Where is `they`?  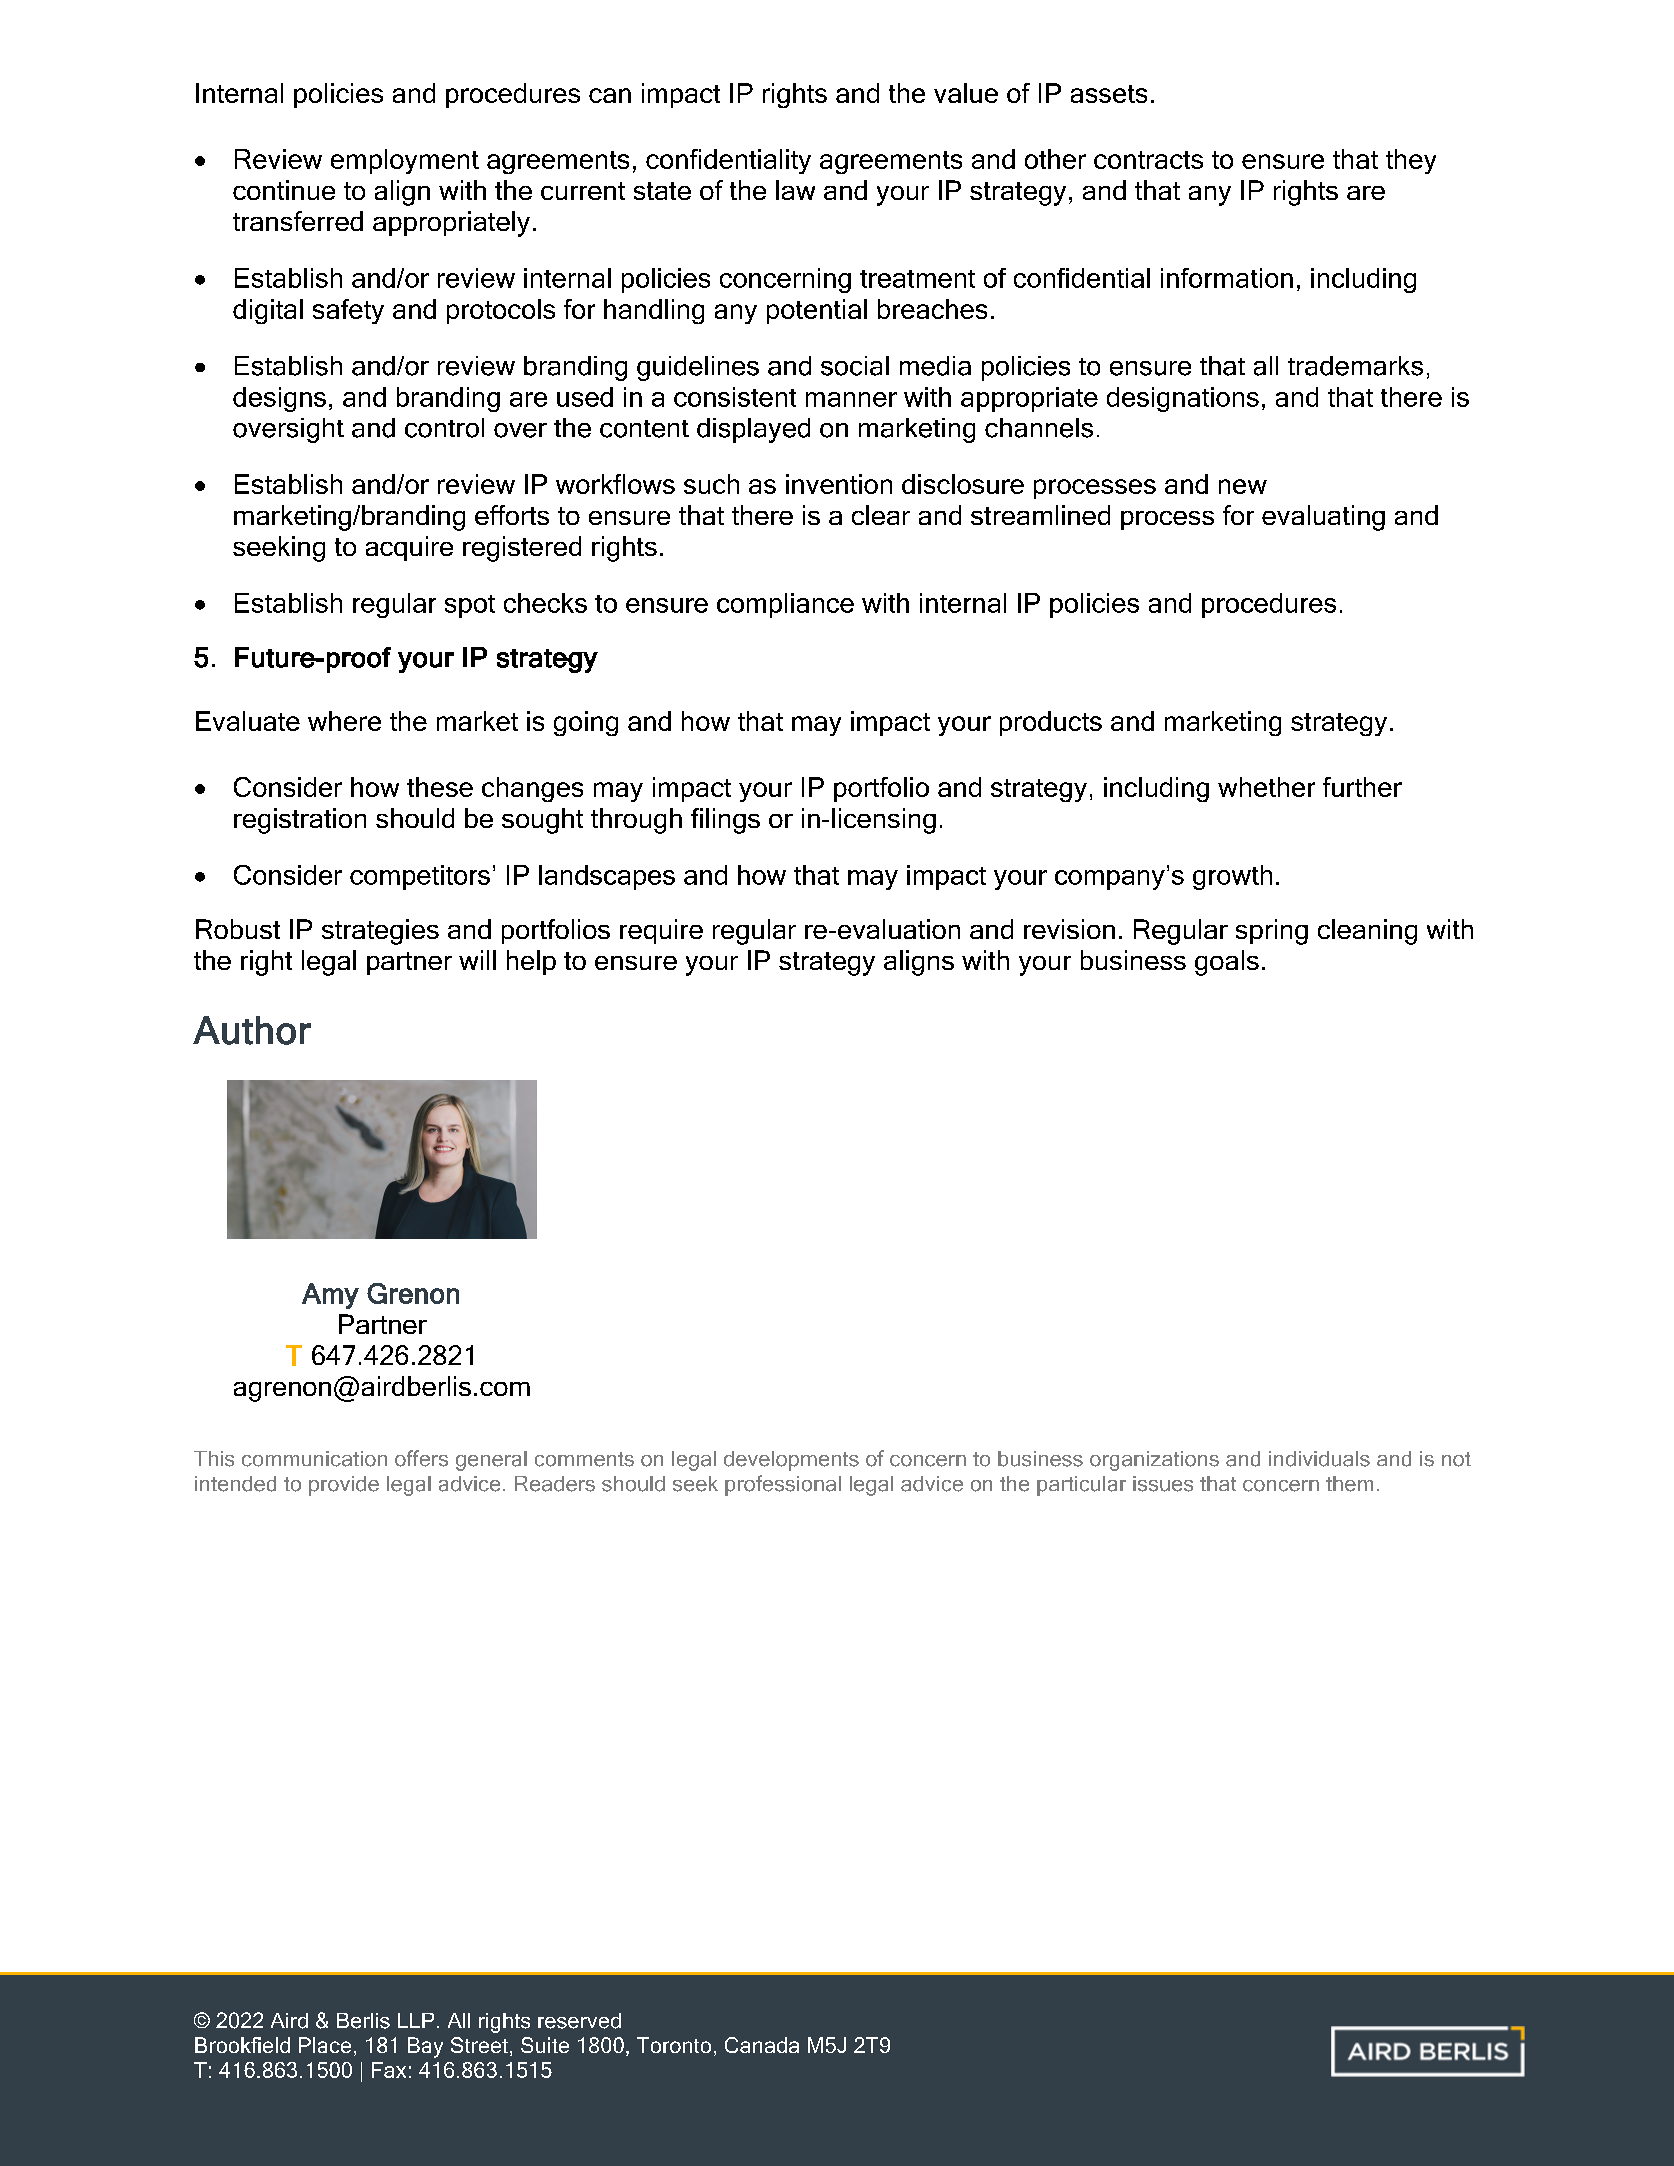
they is located at coordinates (1411, 161).
